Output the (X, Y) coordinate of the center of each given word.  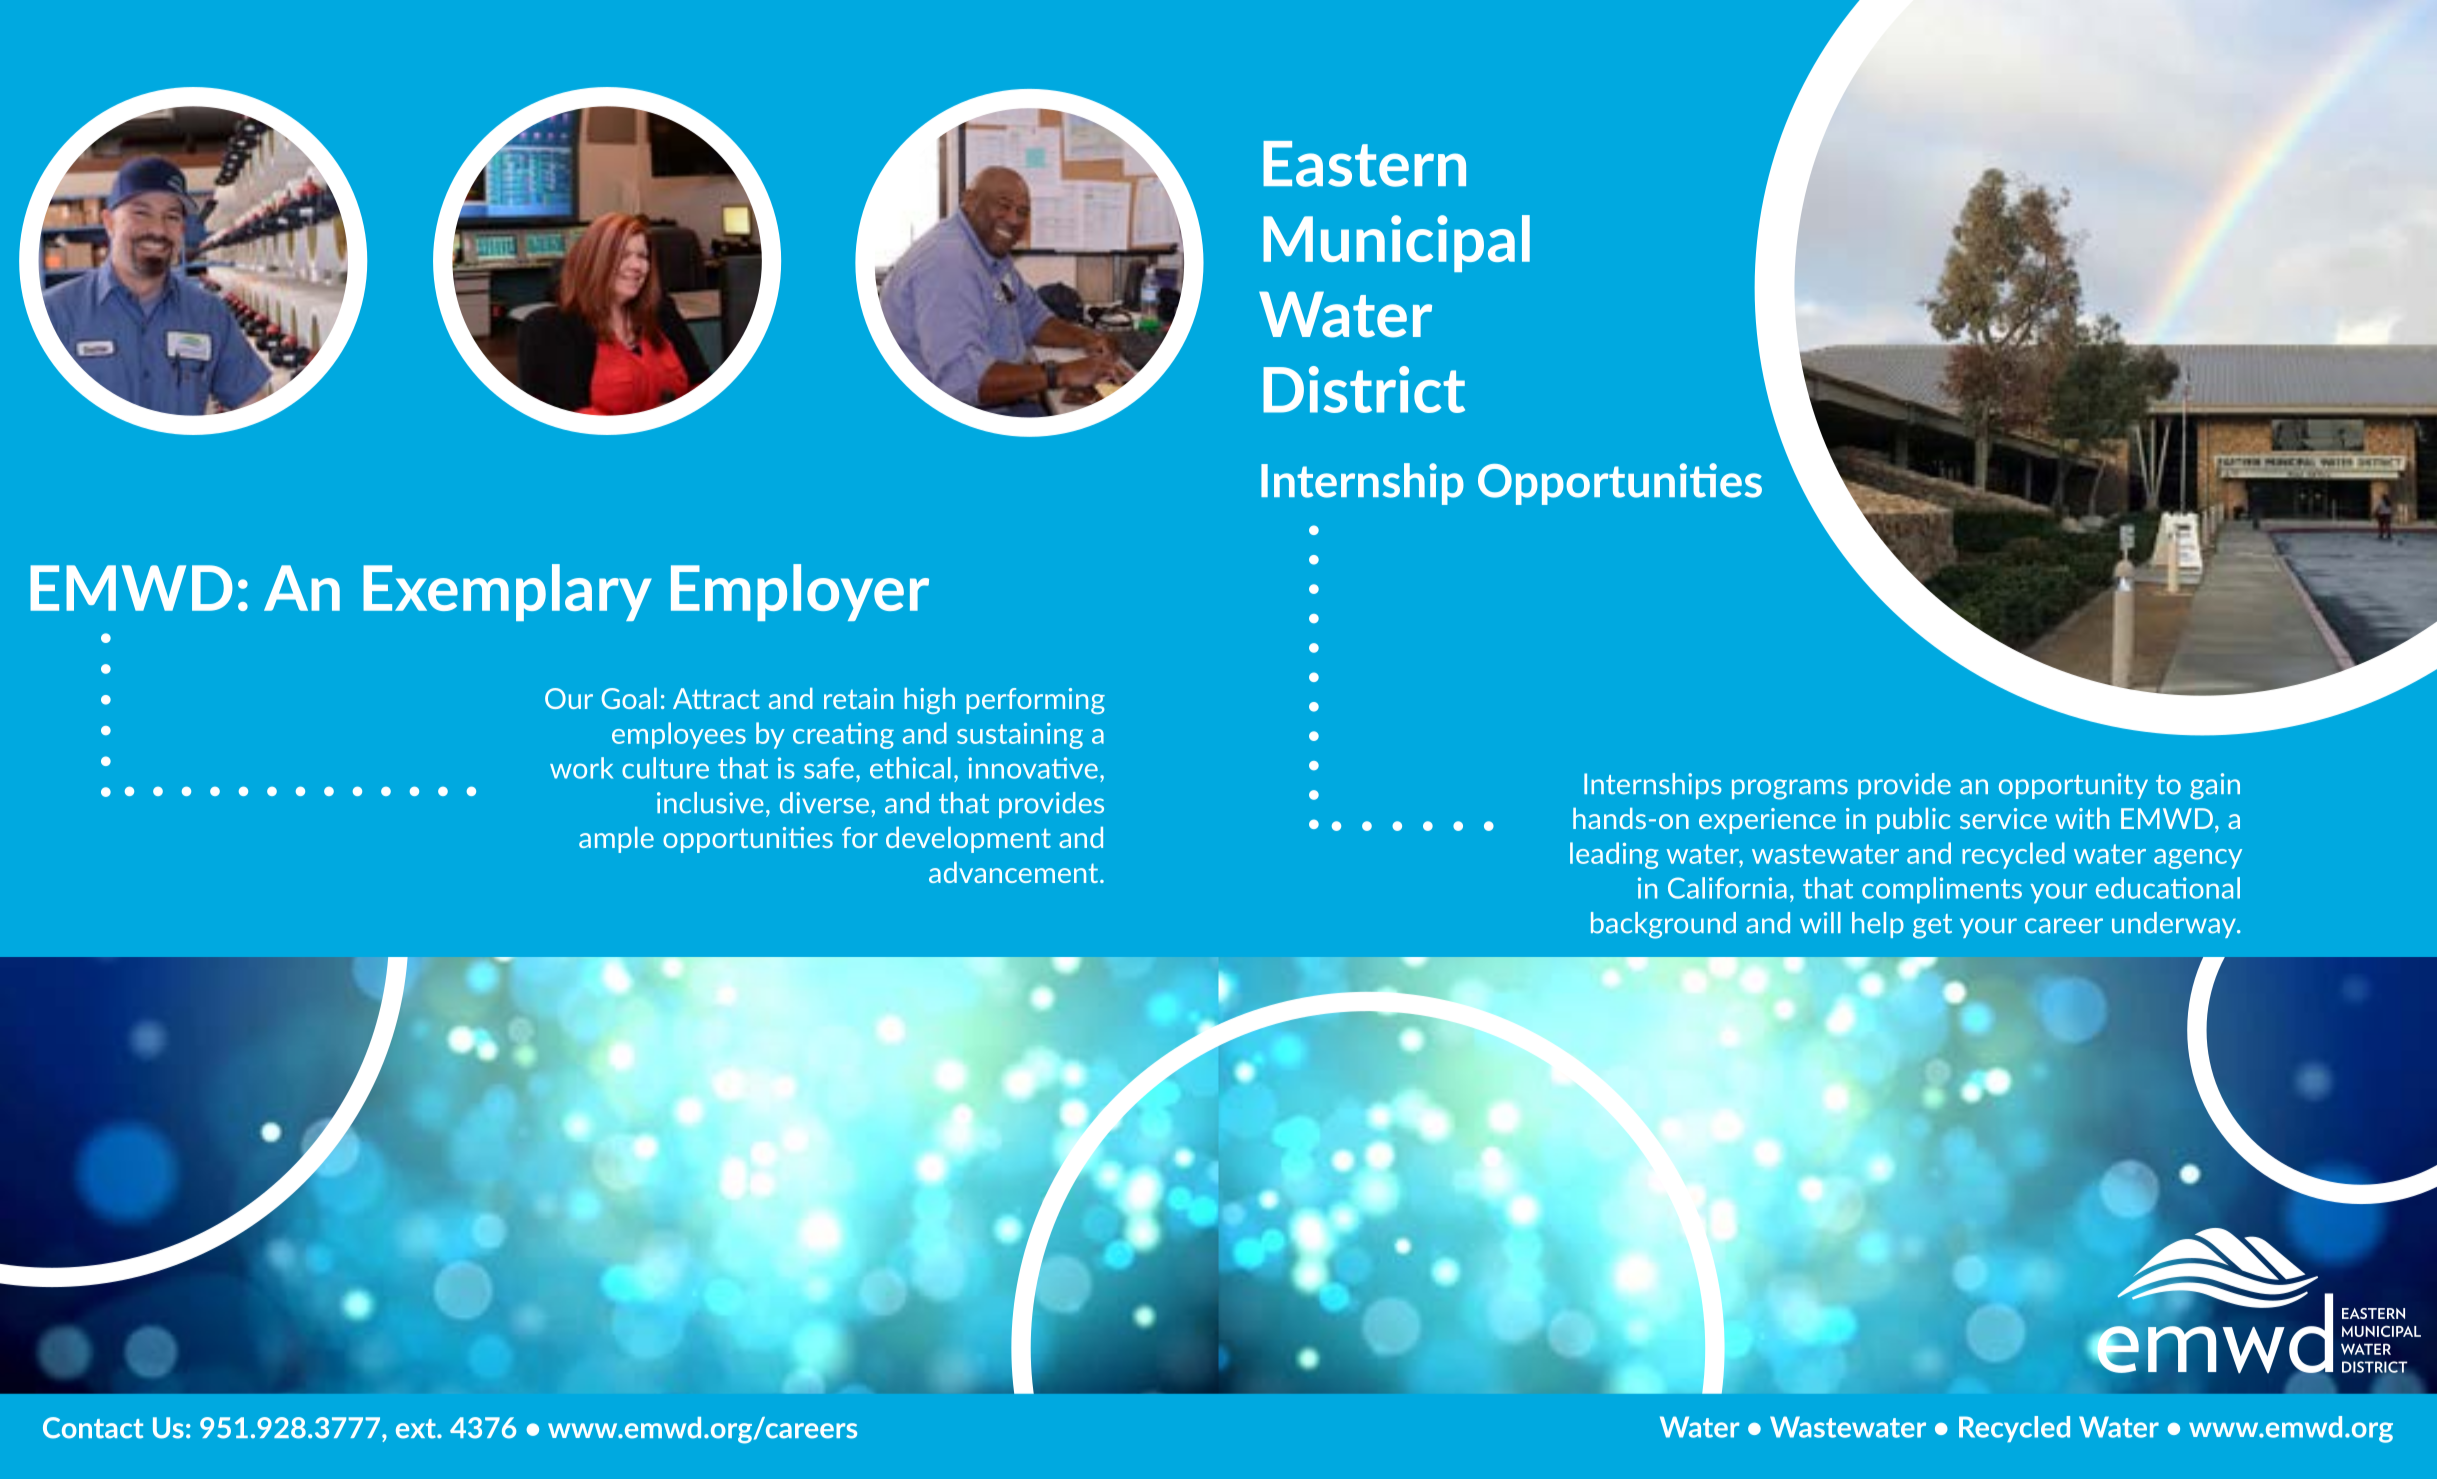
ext (417, 1429)
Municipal (1396, 243)
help (1878, 925)
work (581, 768)
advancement (1015, 872)
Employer (800, 592)
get (1932, 926)
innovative (1033, 768)
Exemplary (507, 592)
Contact (93, 1428)
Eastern (1364, 164)
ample (616, 840)
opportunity (2073, 786)
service (2003, 818)
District (1364, 389)
